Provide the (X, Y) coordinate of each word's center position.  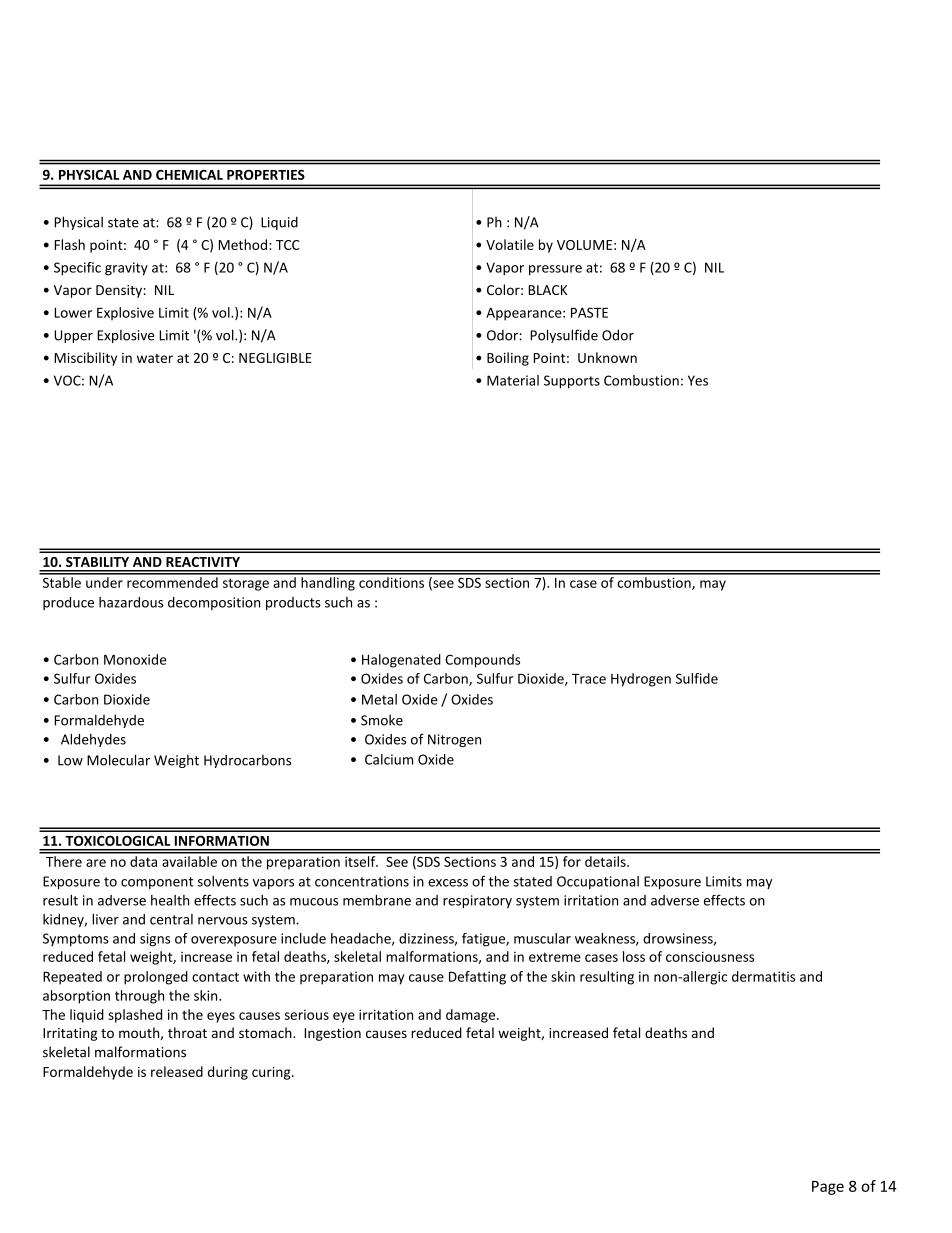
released (177, 1071)
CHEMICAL (189, 175)
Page (828, 1188)
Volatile (510, 244)
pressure (555, 270)
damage (472, 1016)
